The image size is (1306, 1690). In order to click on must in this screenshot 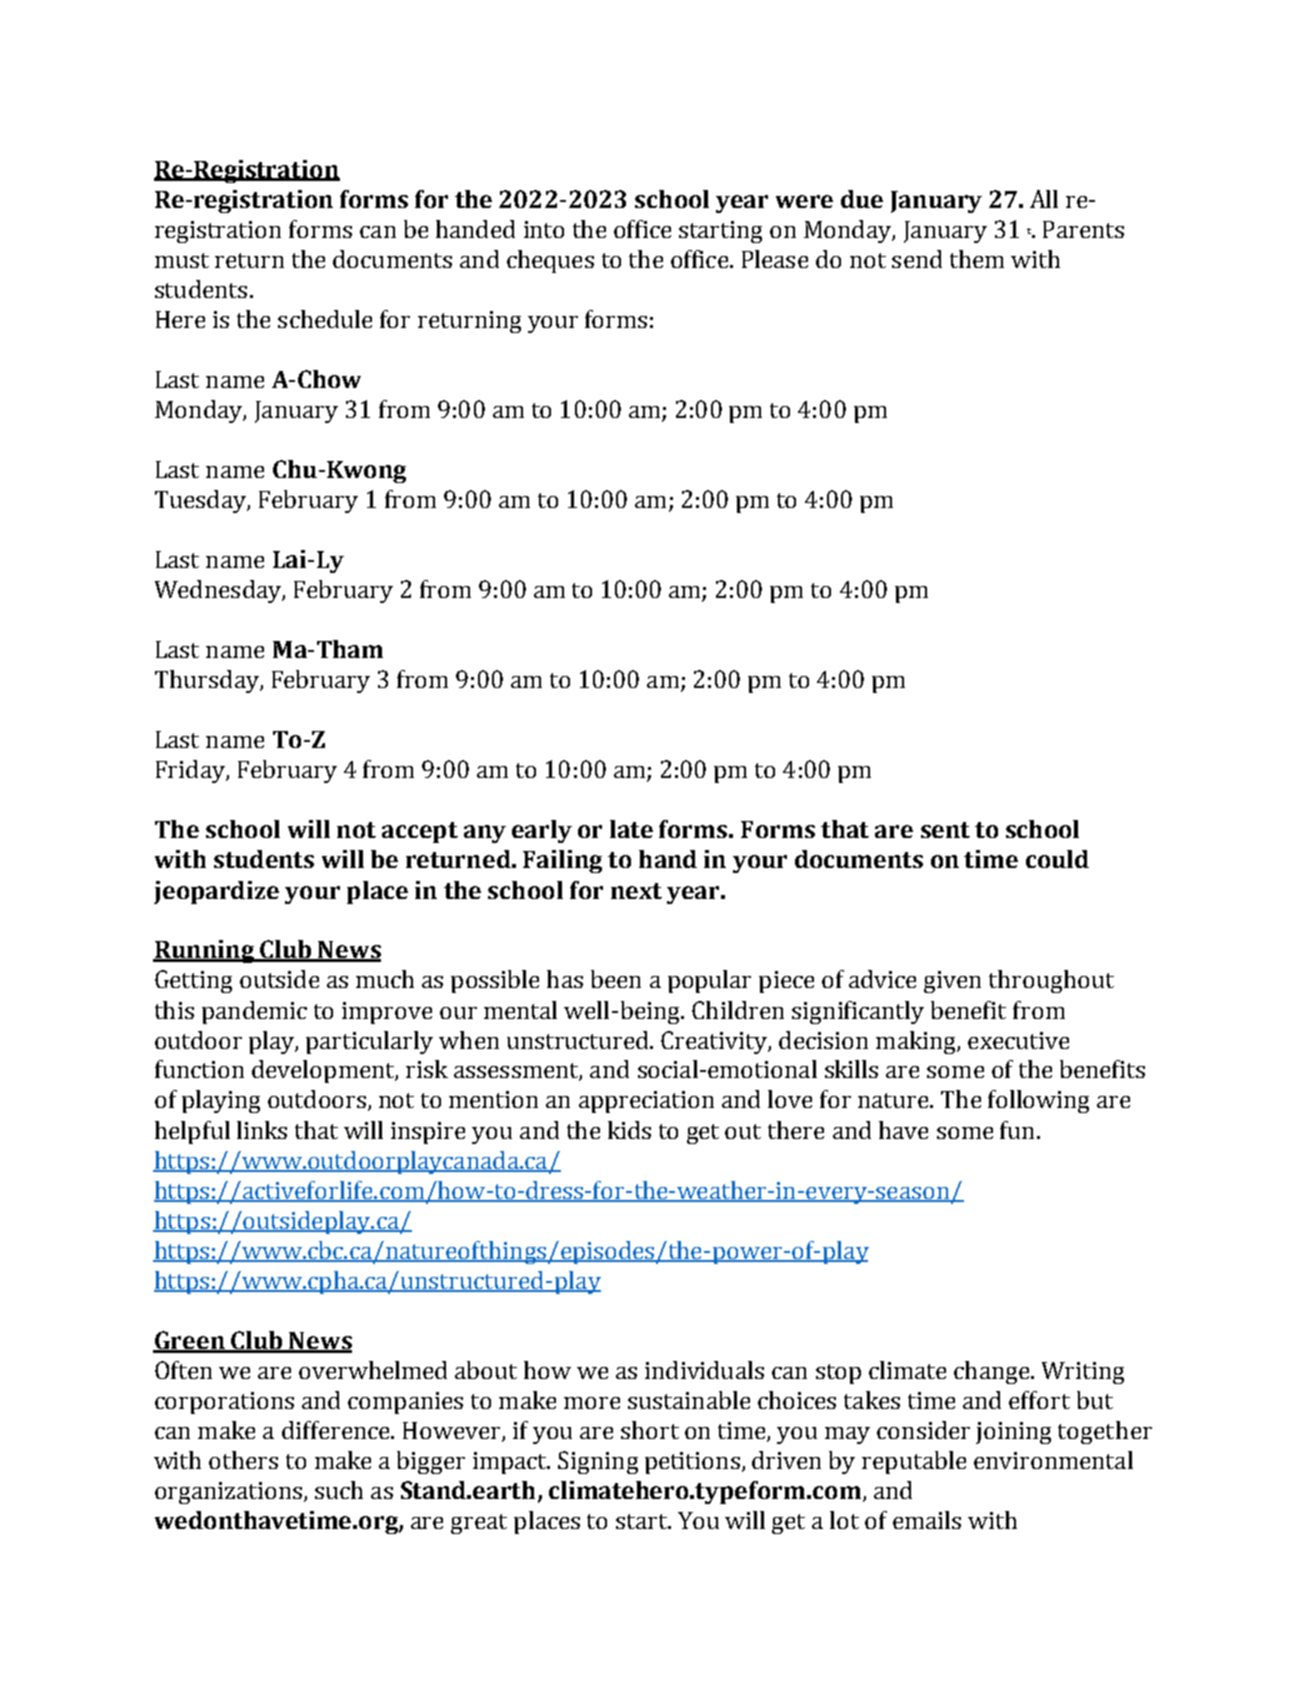, I will do `click(182, 260)`.
